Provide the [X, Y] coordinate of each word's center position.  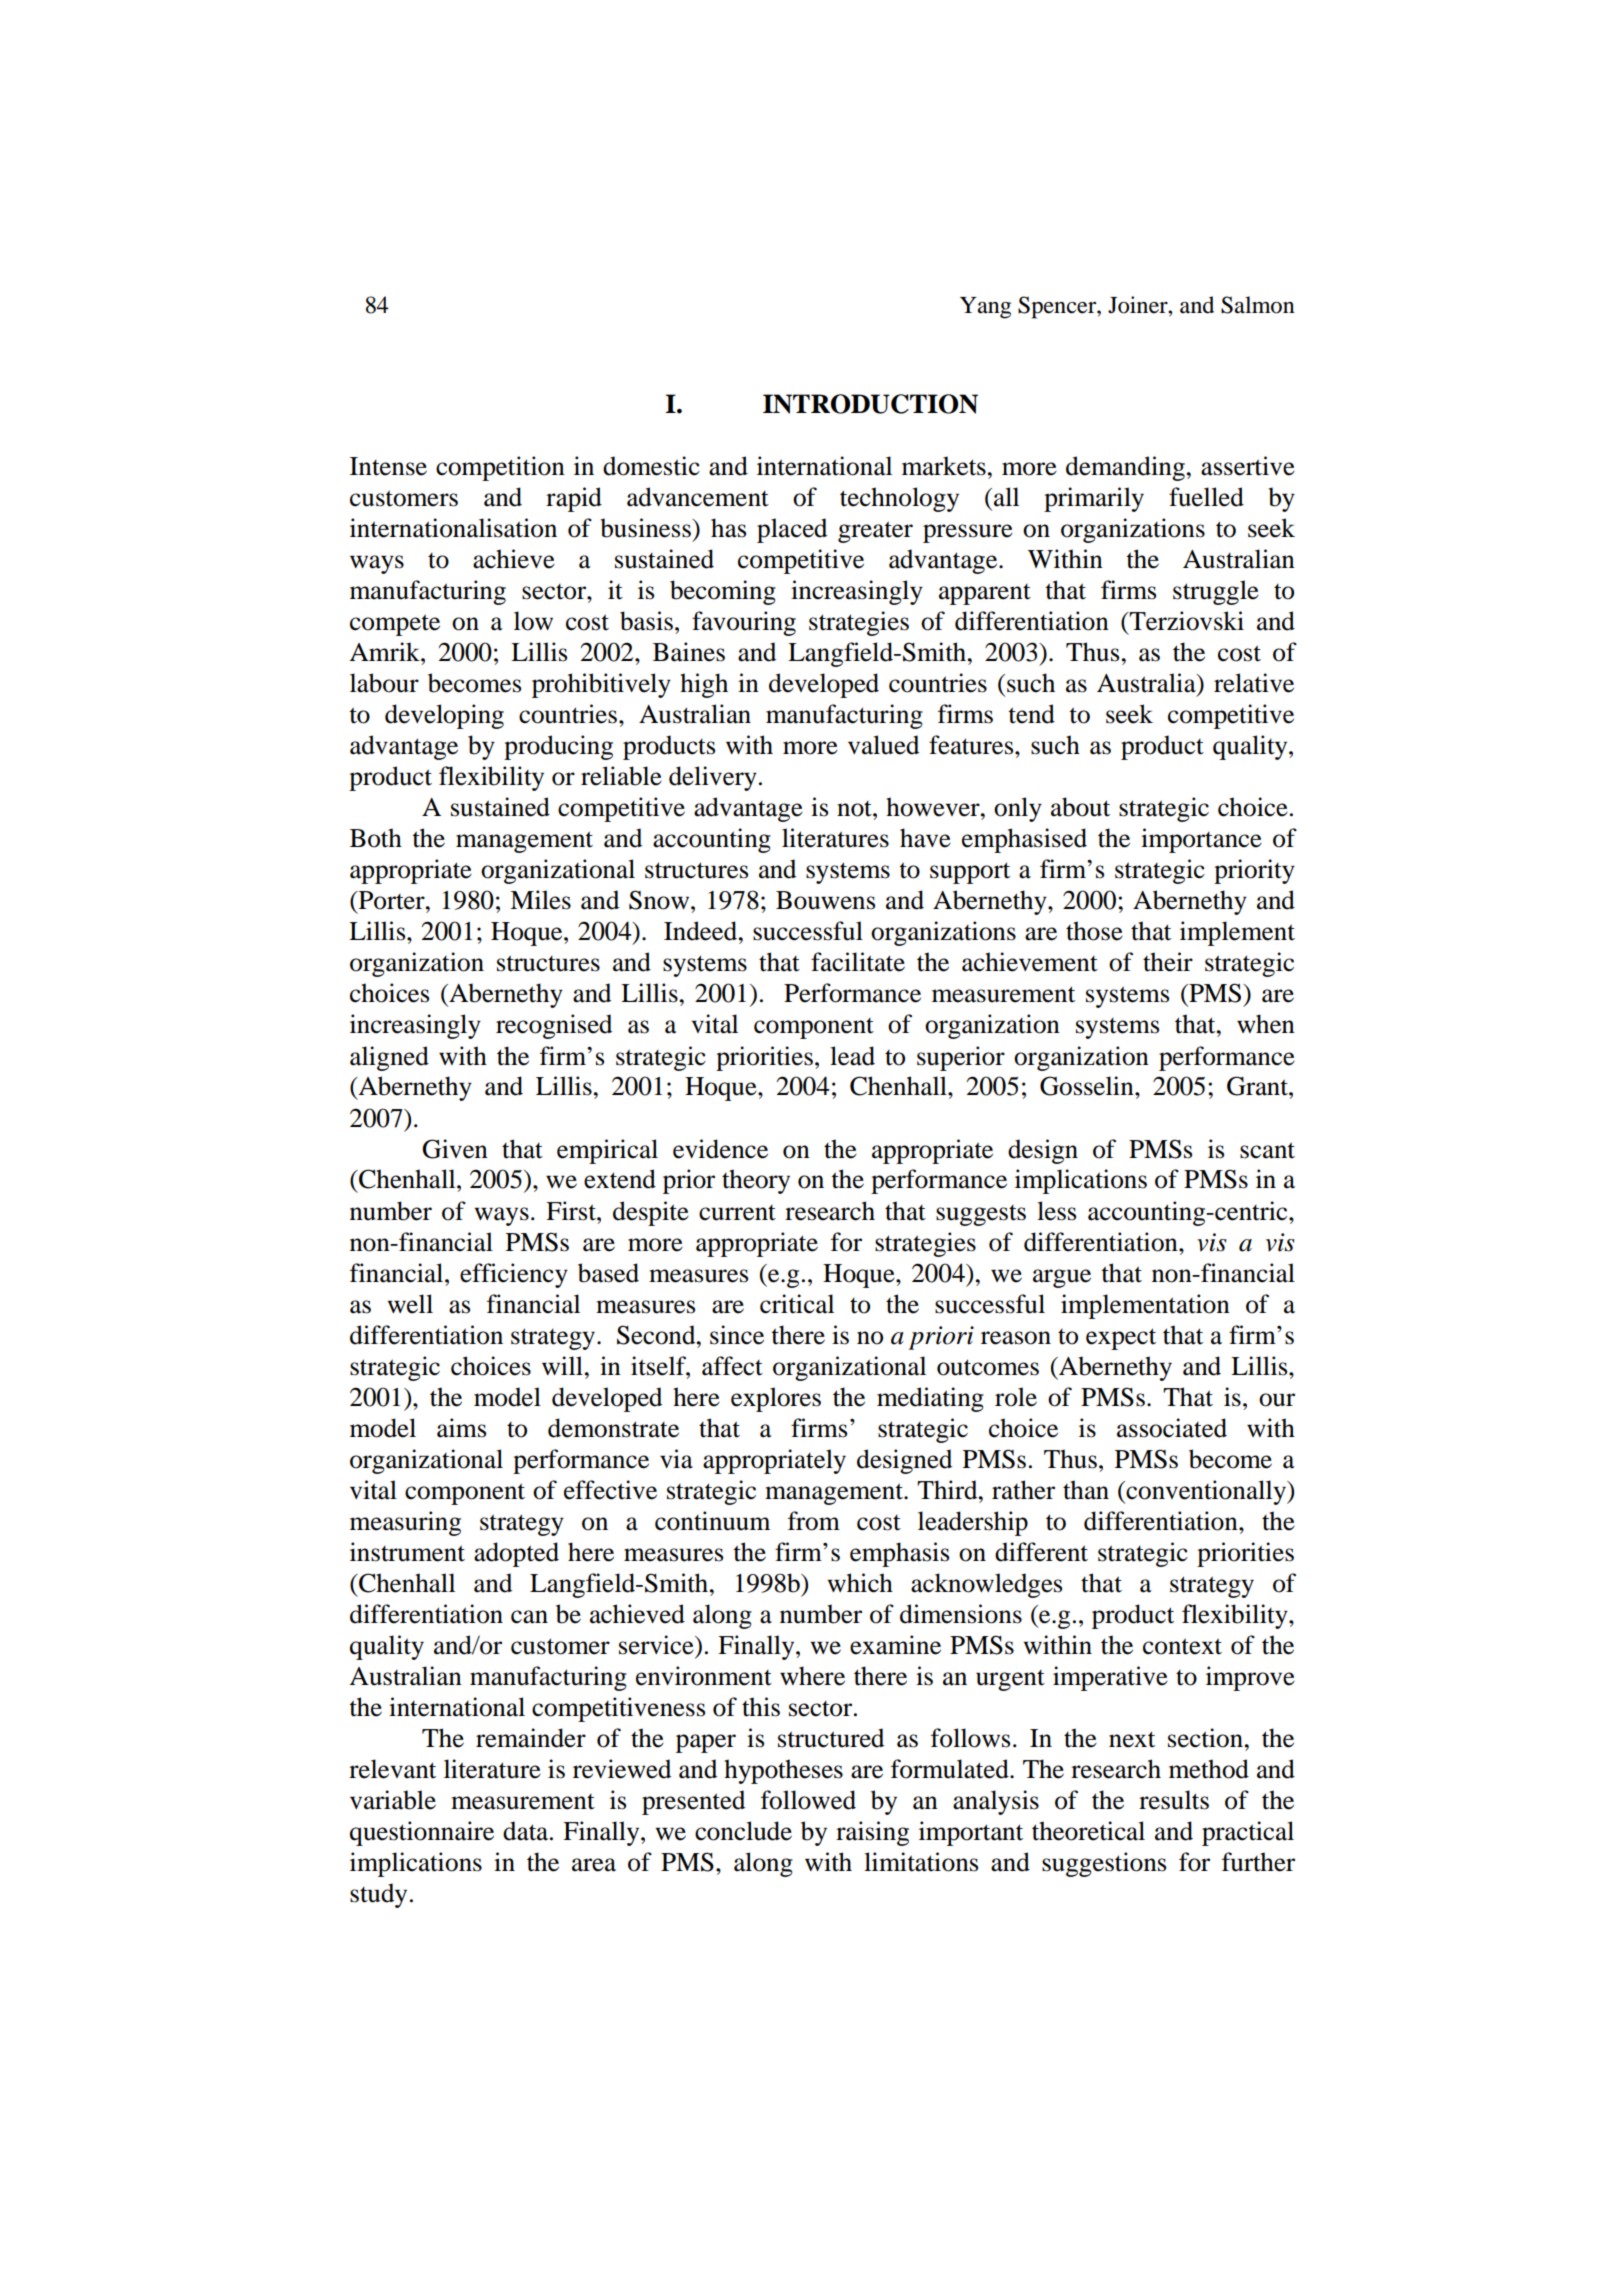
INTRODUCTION [870, 404]
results [1174, 1800]
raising [872, 1833]
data [527, 1831]
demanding [1125, 468]
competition [500, 468]
